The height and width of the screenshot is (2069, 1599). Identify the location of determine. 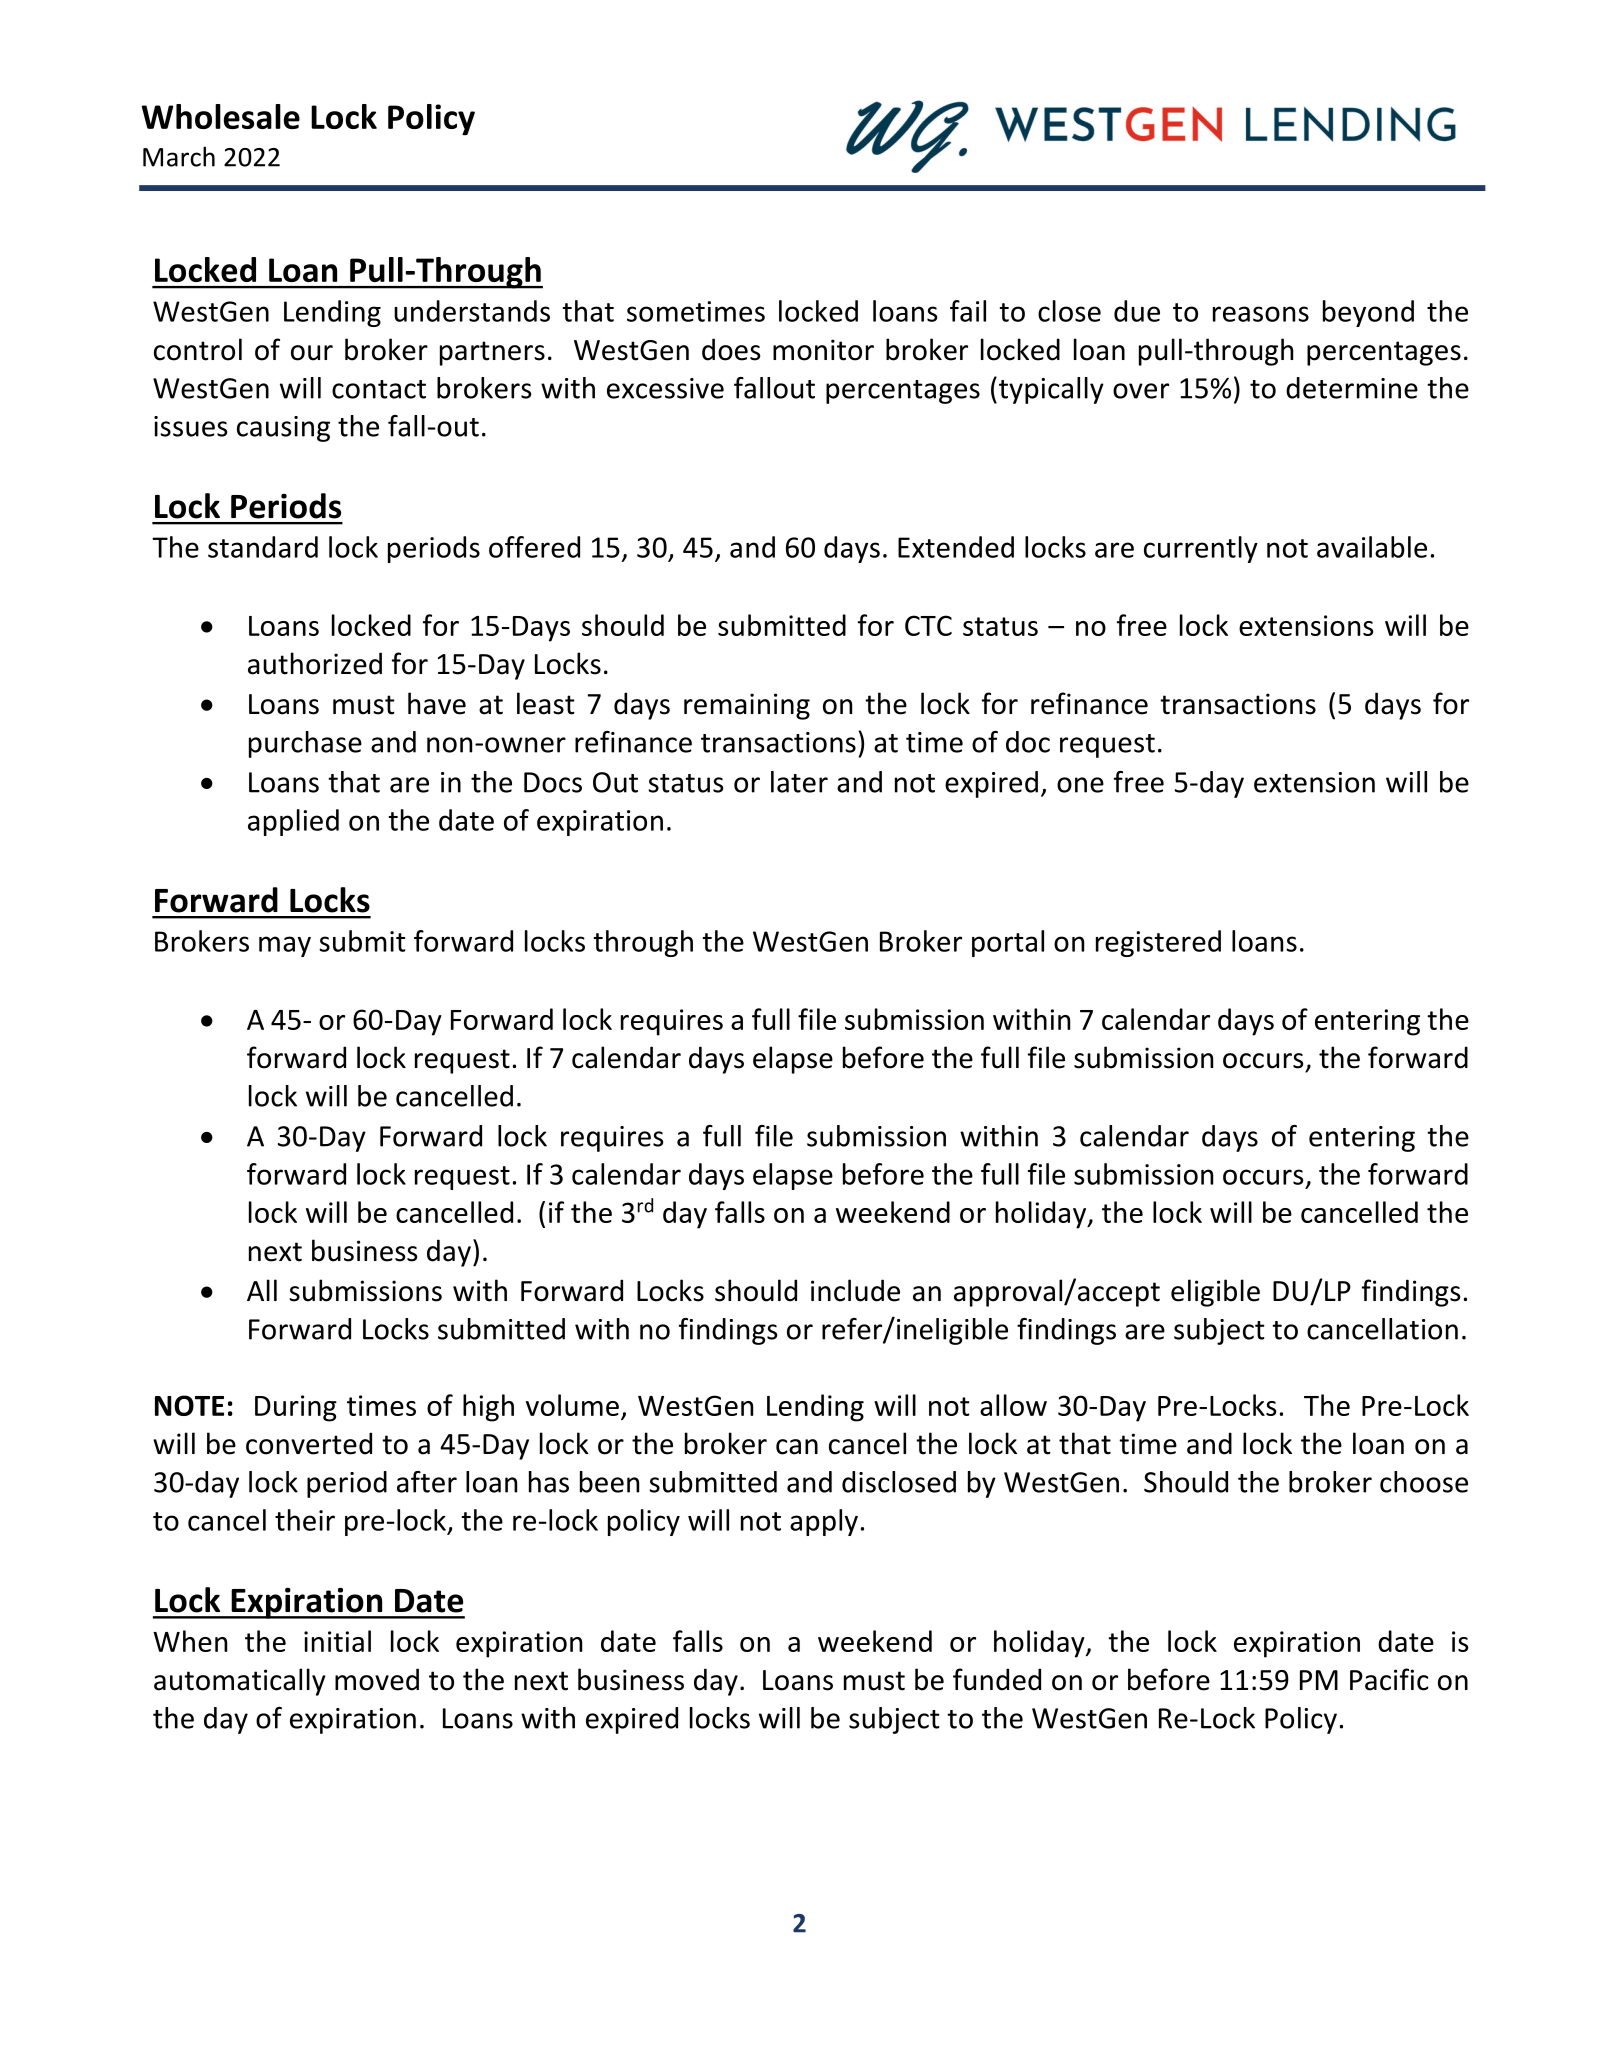
(1352, 388).
